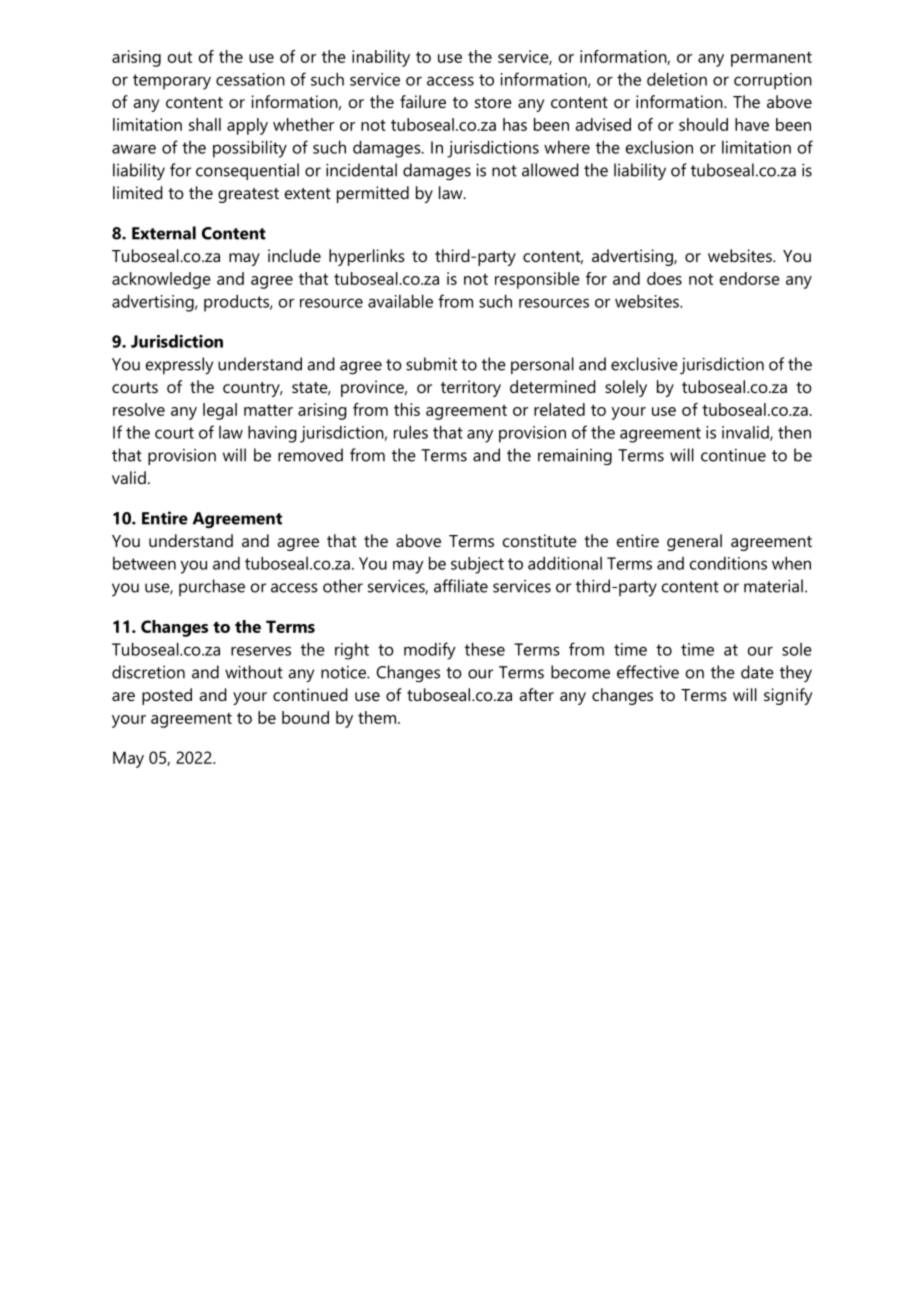 The image size is (924, 1308). Describe the element at coordinates (220, 411) in the image. I see `legal` at that location.
